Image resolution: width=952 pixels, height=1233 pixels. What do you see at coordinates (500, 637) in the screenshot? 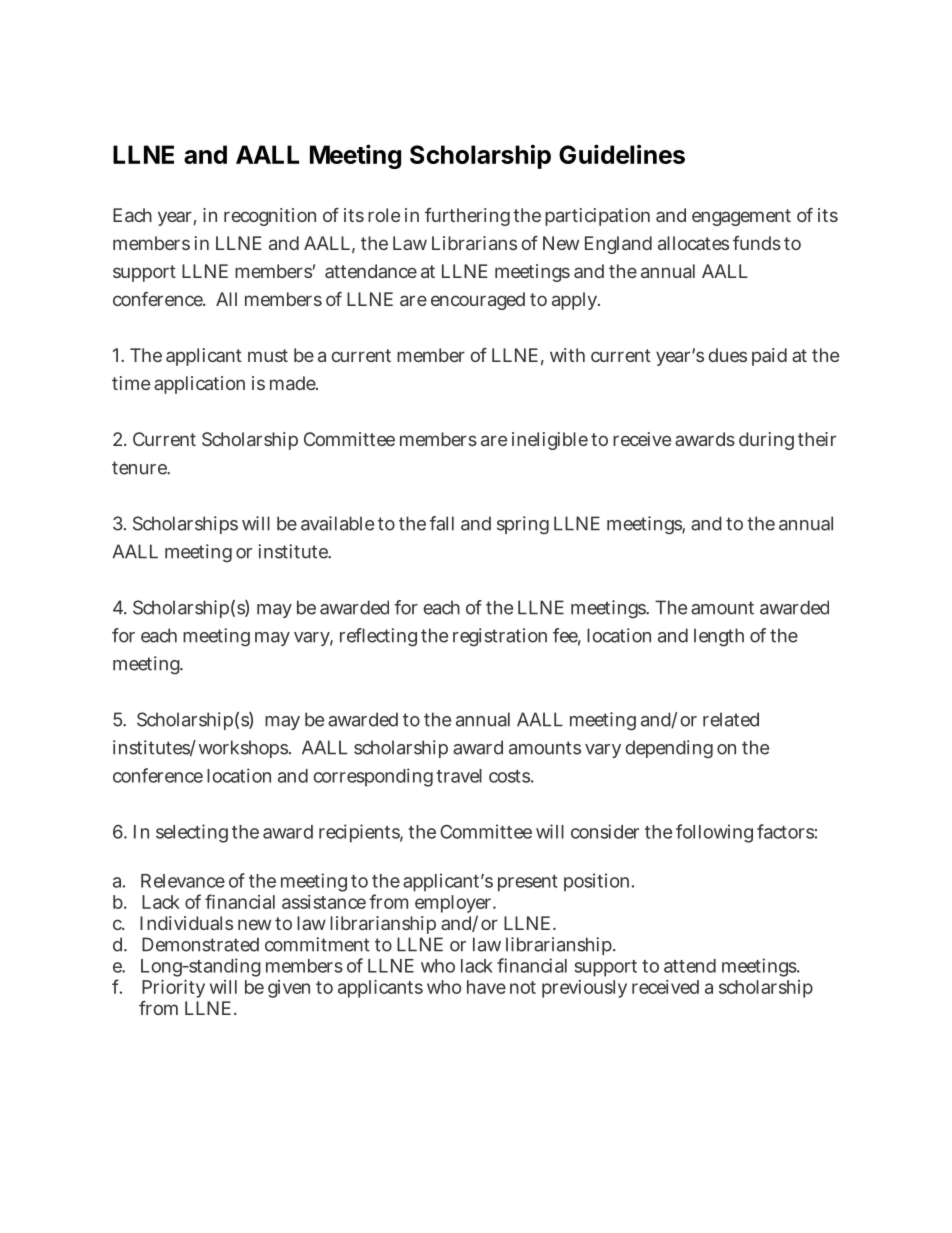
I see `registration` at bounding box center [500, 637].
